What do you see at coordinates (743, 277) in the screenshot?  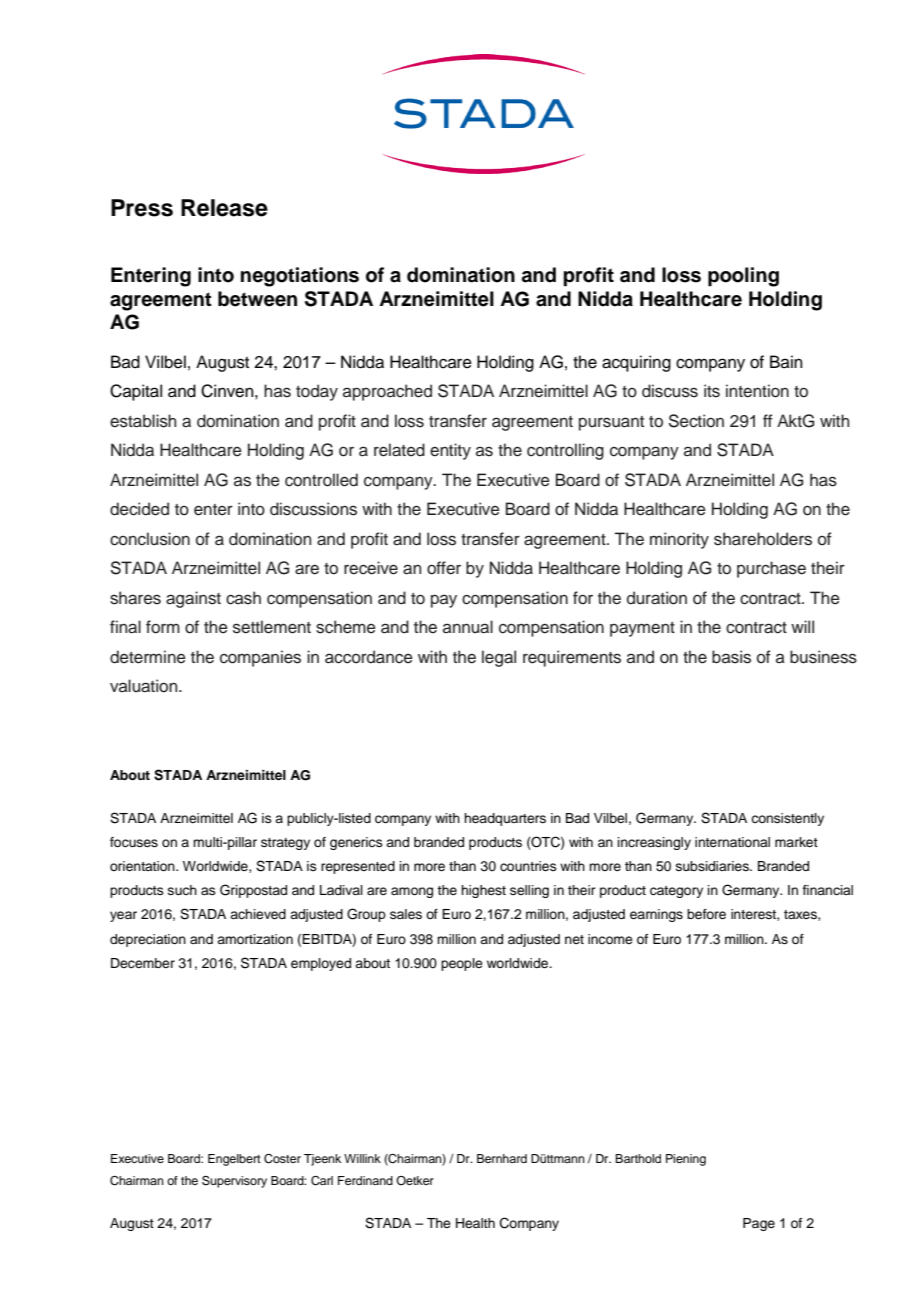 I see `pooling` at bounding box center [743, 277].
